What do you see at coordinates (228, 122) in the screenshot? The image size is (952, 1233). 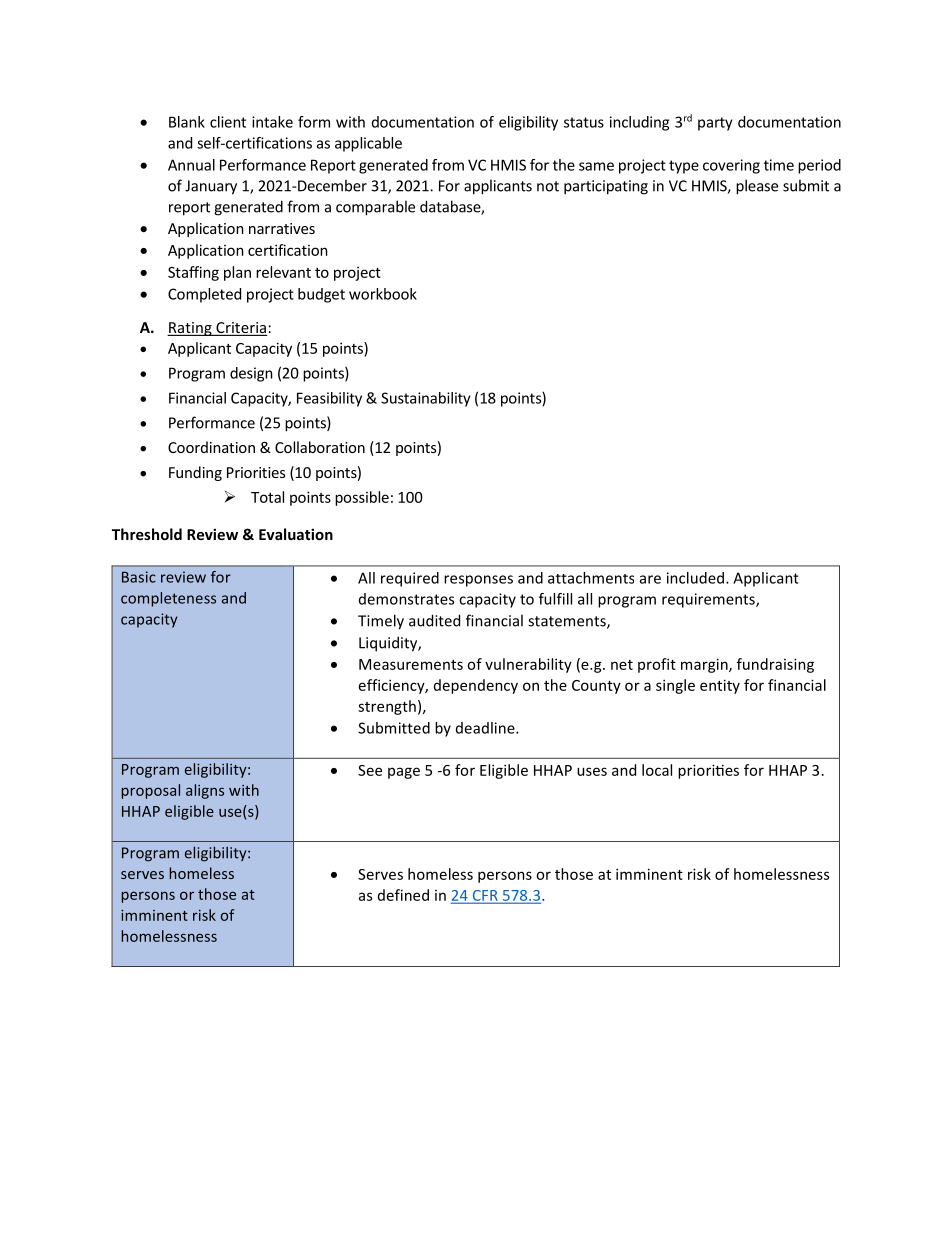 I see `client` at bounding box center [228, 122].
